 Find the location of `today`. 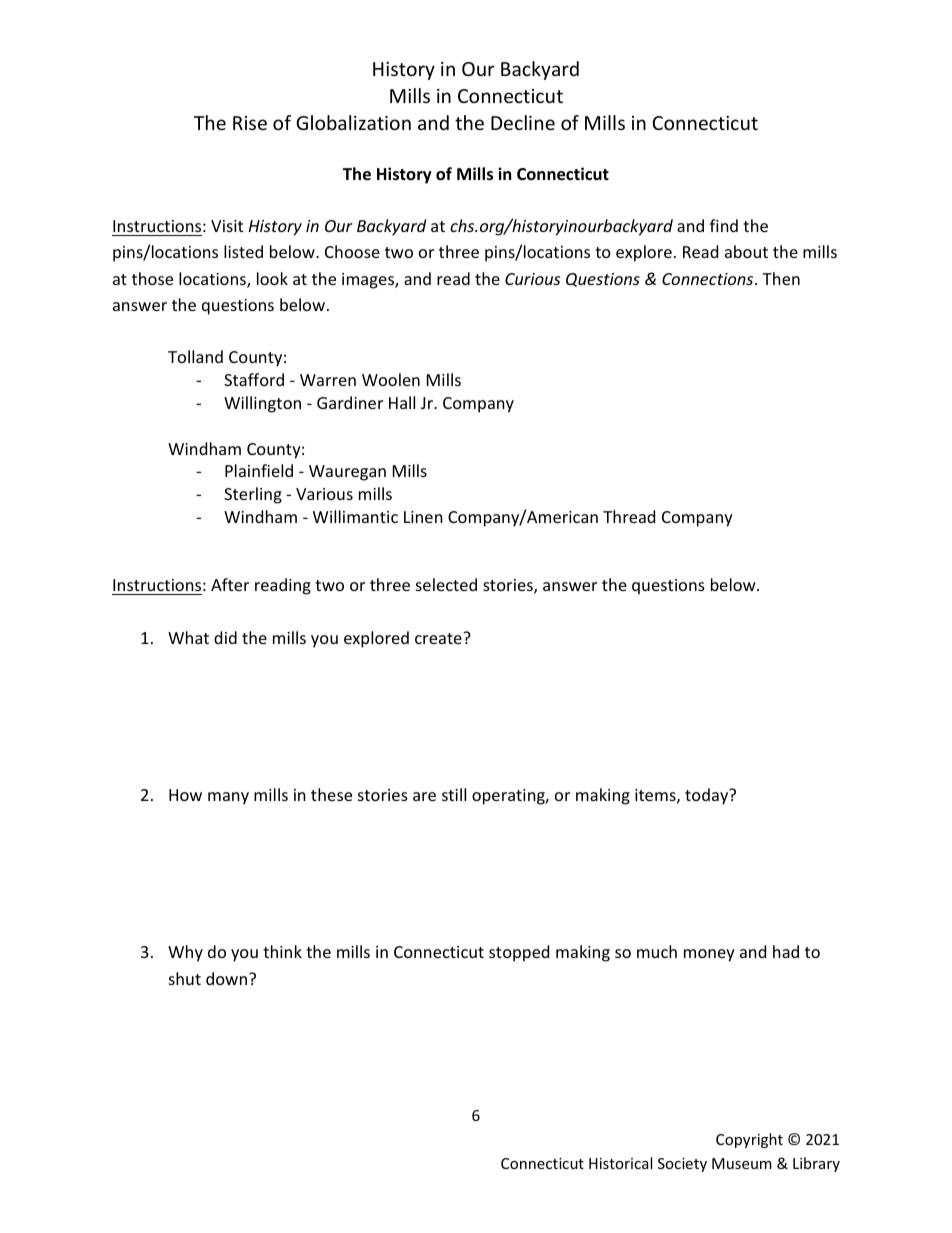

today is located at coordinates (708, 796).
